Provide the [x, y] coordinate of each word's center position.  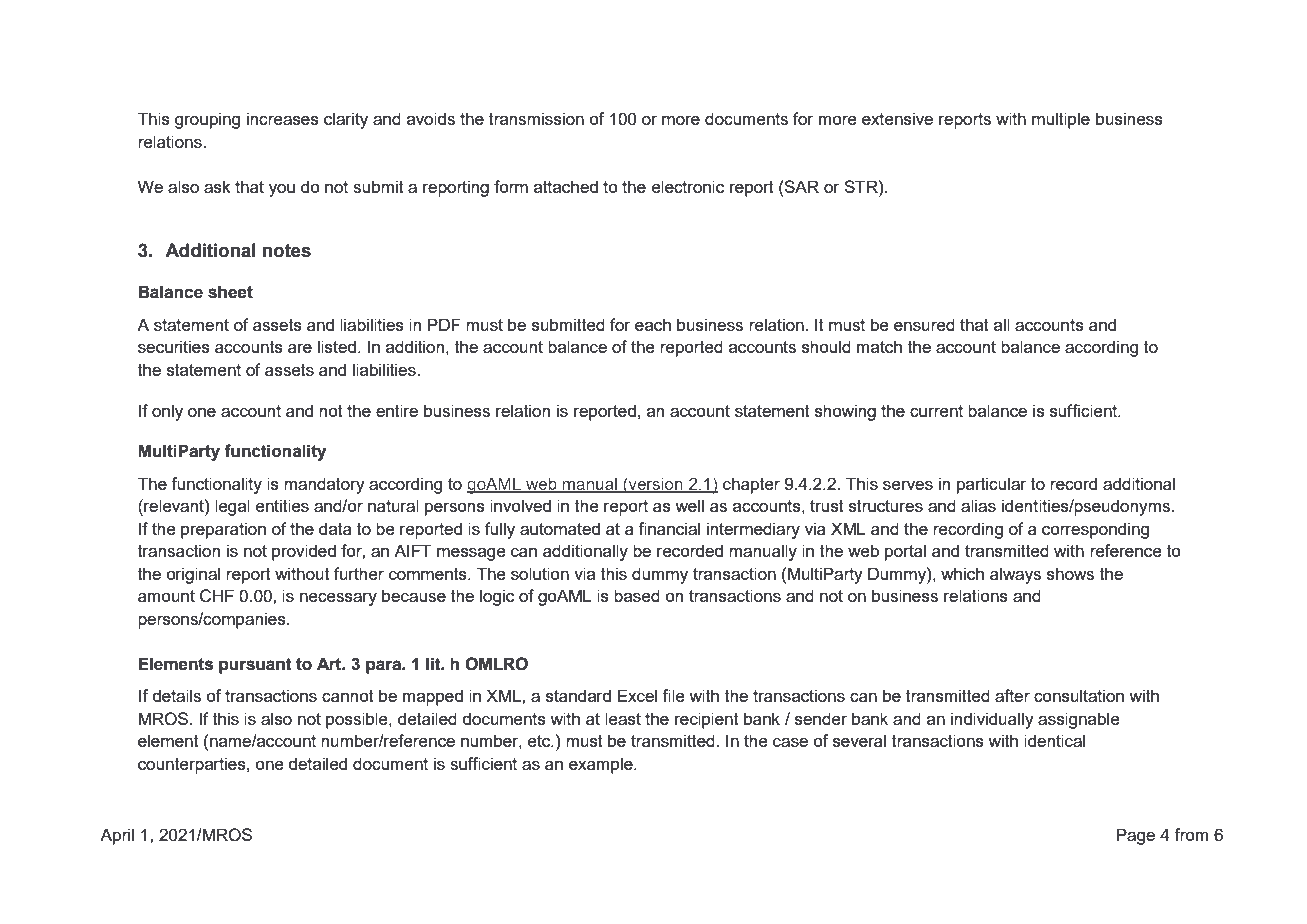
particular [992, 485]
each [653, 324]
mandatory [324, 485]
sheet [230, 292]
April [117, 836]
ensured [924, 324]
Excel [637, 695]
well [689, 505]
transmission [536, 118]
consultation [1079, 695]
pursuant [255, 666]
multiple [1061, 120]
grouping [207, 120]
